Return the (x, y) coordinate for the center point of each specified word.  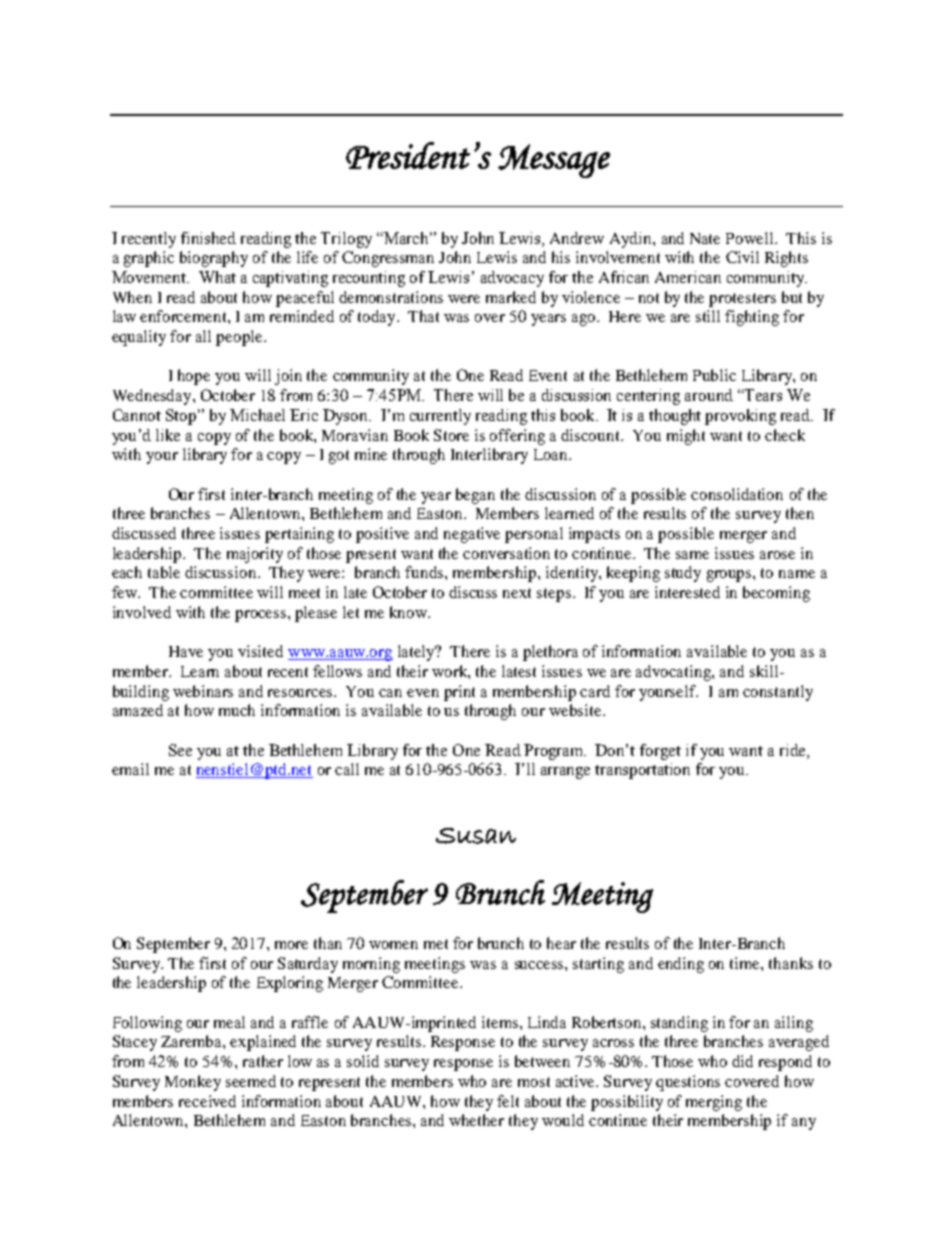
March (407, 238)
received (207, 1101)
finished (208, 238)
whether (476, 1120)
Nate (705, 238)
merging (714, 1103)
